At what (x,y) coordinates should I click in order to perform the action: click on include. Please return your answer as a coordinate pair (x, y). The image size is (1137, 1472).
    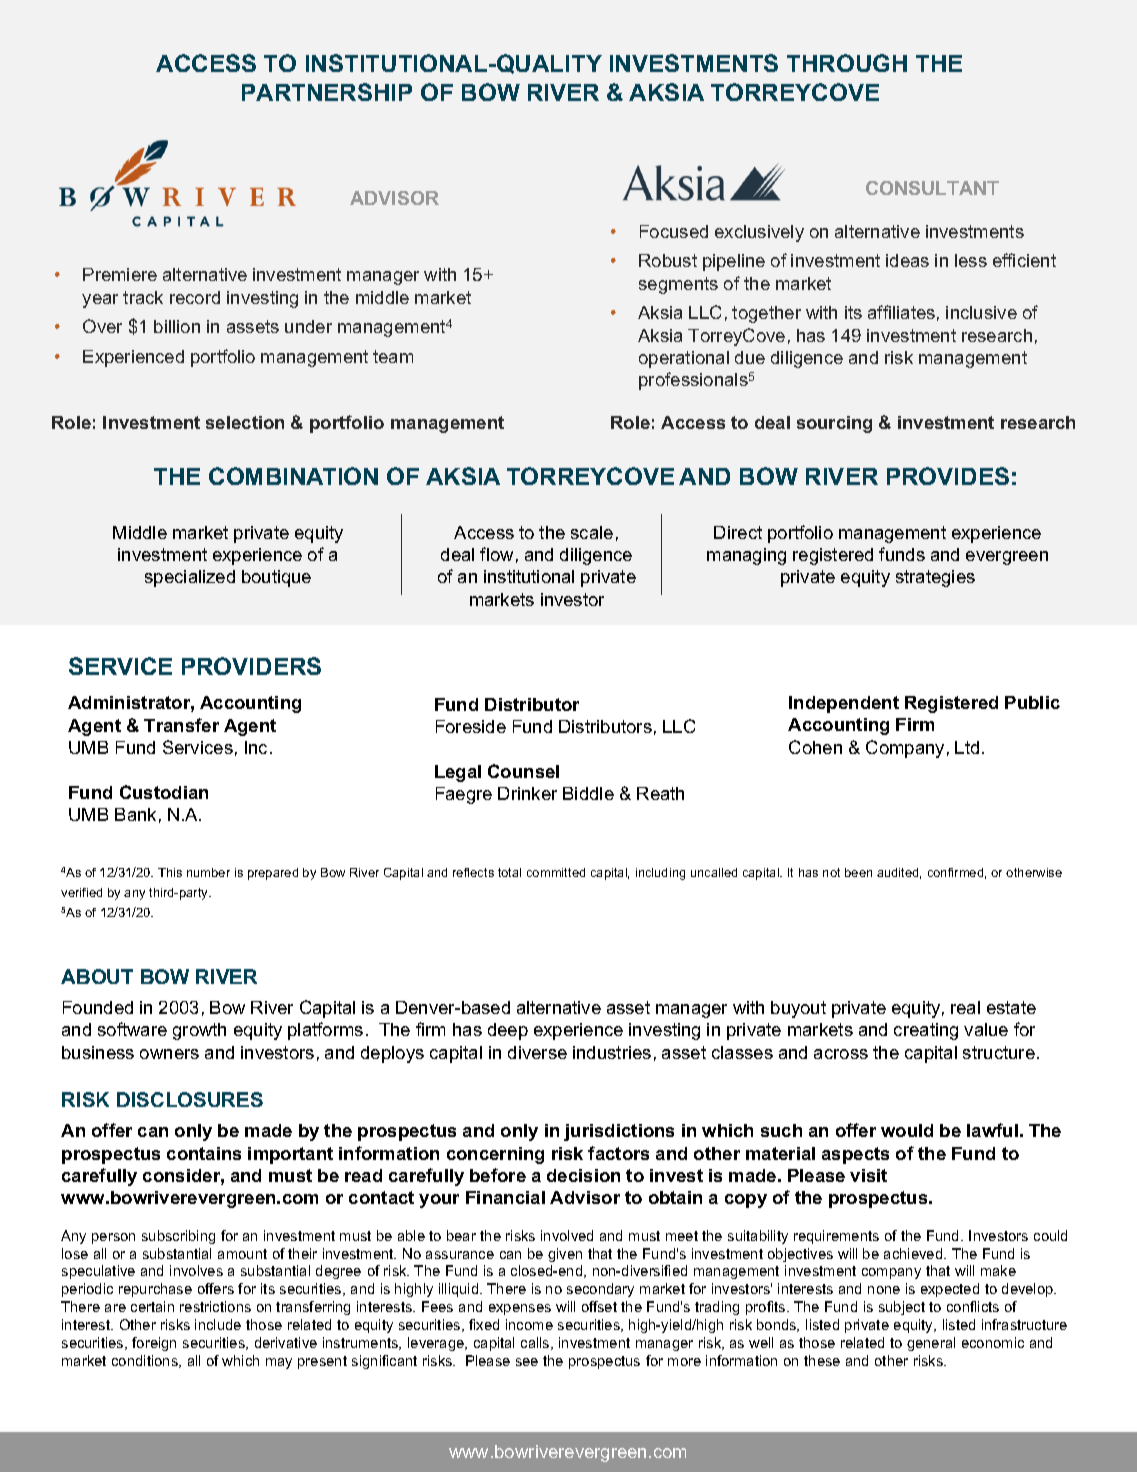
    Looking at the image, I should click on (218, 1324).
